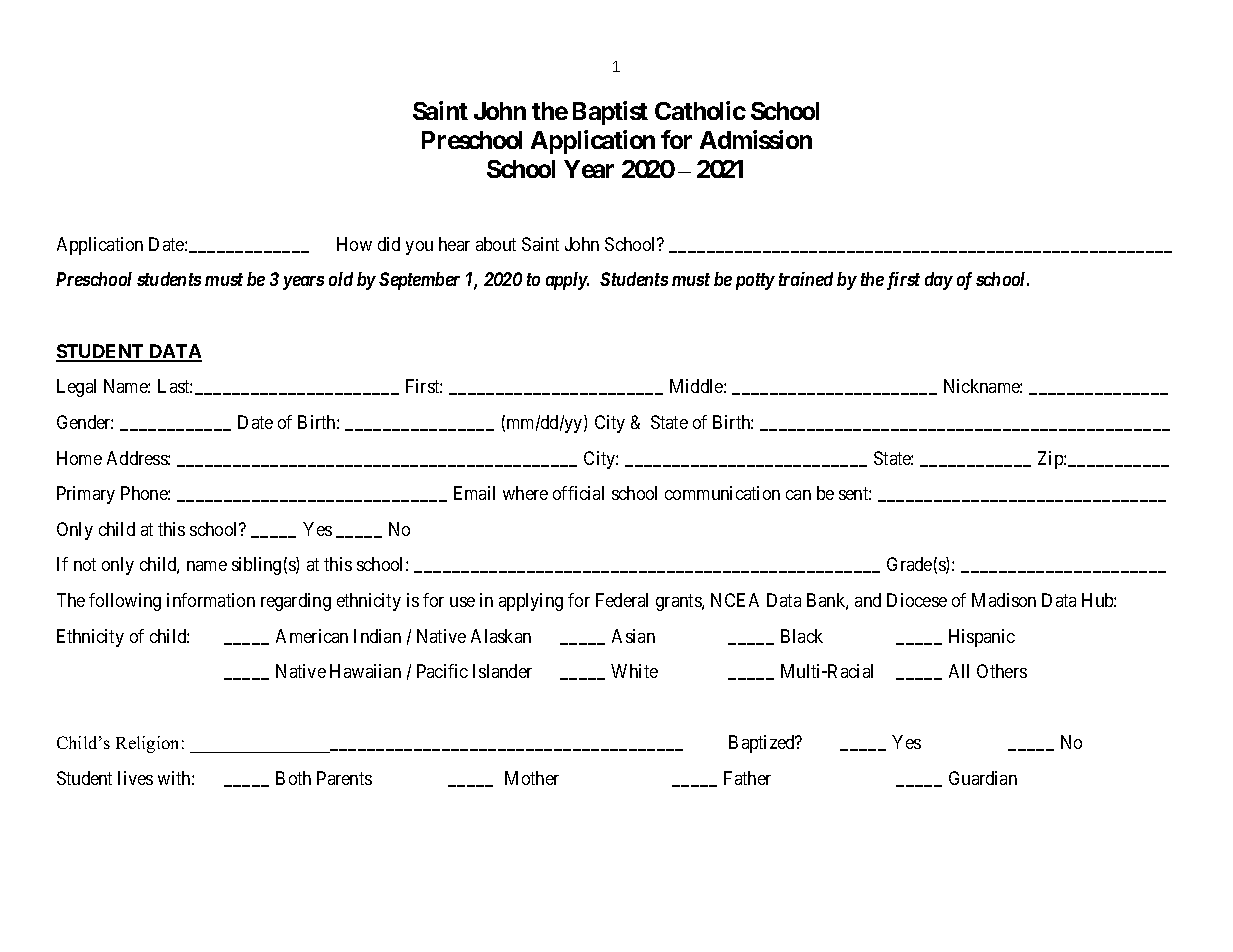  What do you see at coordinates (79, 458) in the screenshot?
I see `Home` at bounding box center [79, 458].
